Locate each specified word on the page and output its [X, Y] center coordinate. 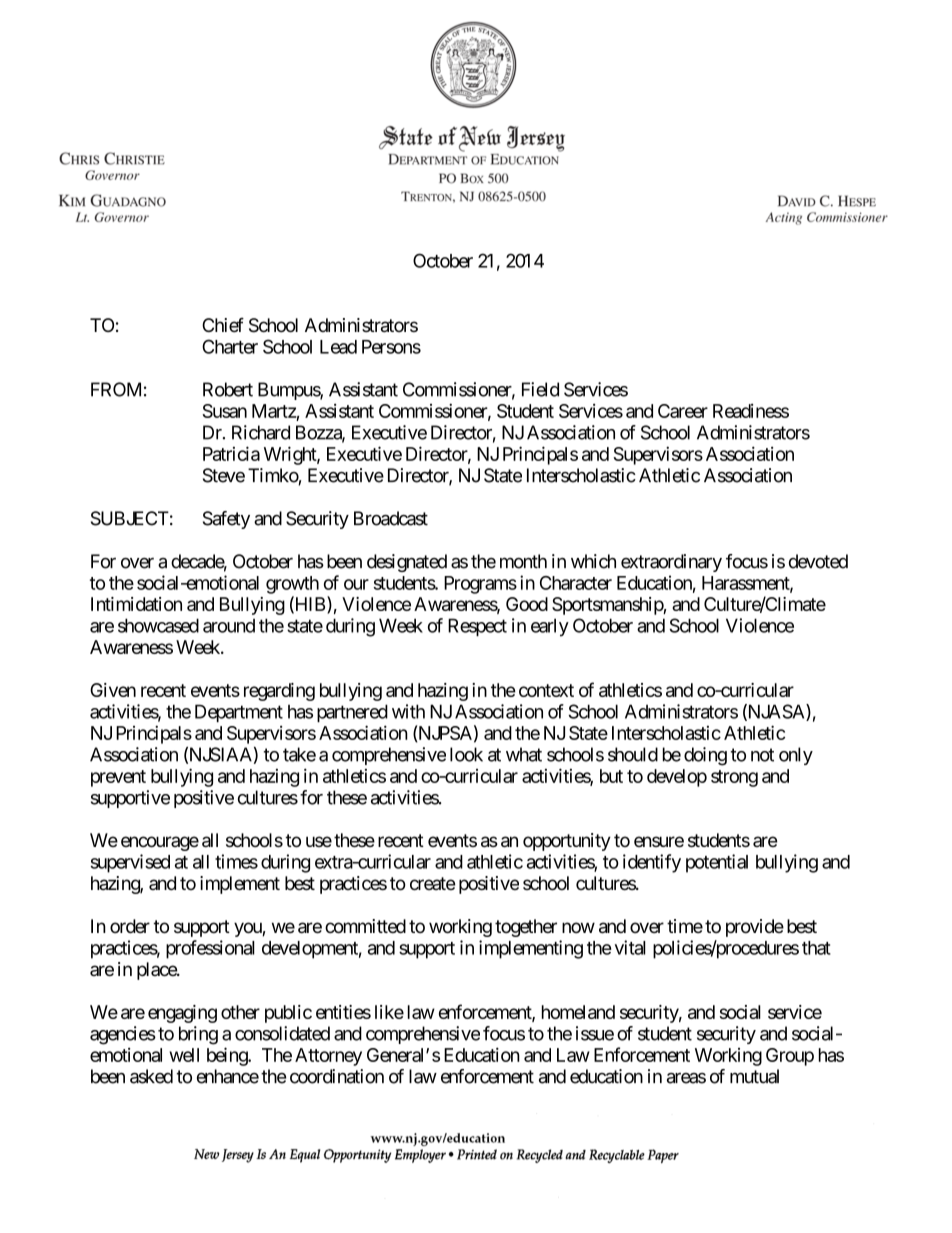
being [228, 1056]
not [762, 755]
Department [239, 713]
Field [540, 389]
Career [683, 411]
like [389, 1012]
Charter [230, 346]
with [408, 711]
